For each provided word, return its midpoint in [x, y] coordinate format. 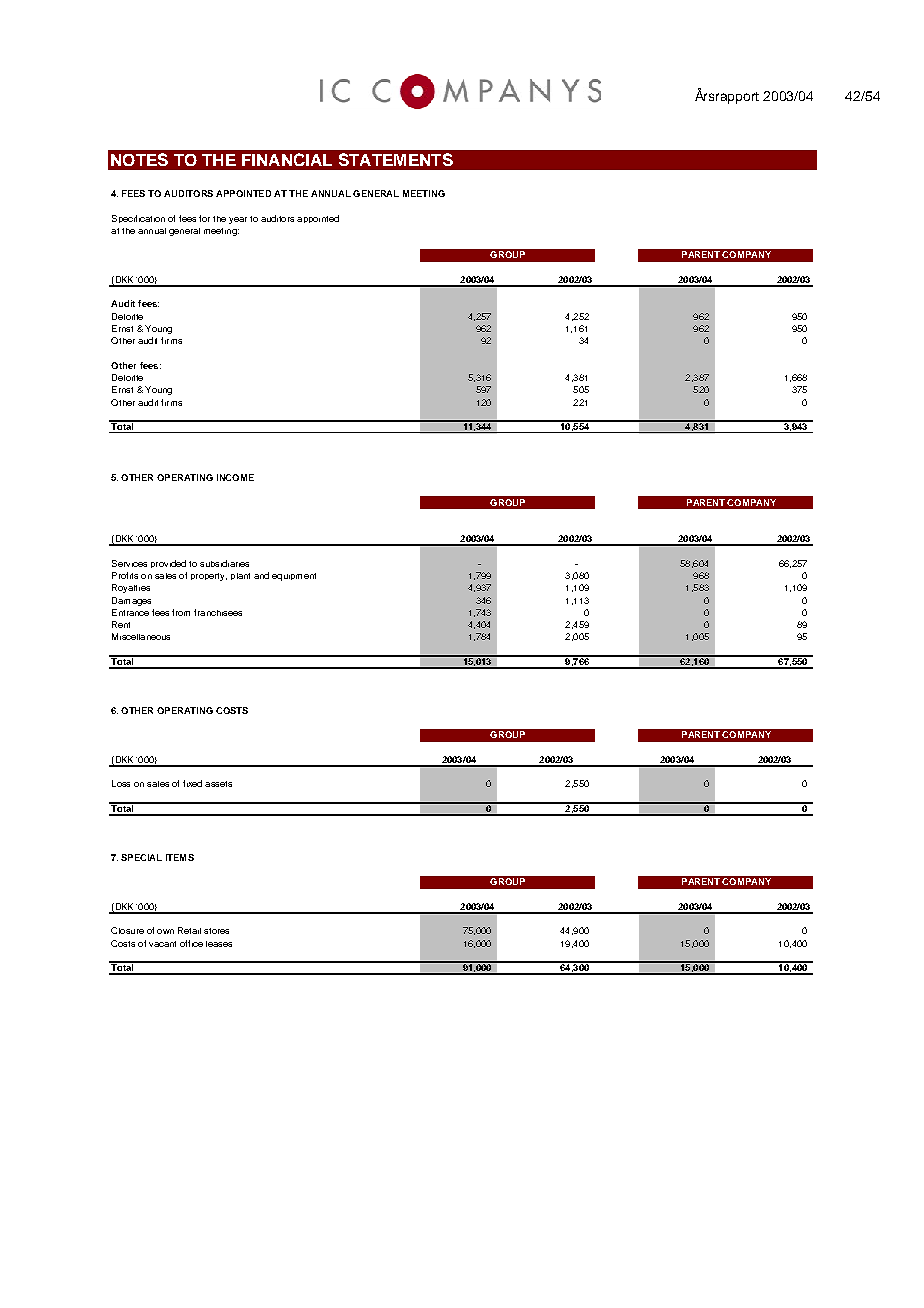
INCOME [235, 477]
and [261, 575]
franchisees [218, 612]
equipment [294, 577]
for [204, 218]
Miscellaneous [141, 636]
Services [129, 563]
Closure [127, 930]
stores [216, 931]
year [238, 220]
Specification [138, 219]
